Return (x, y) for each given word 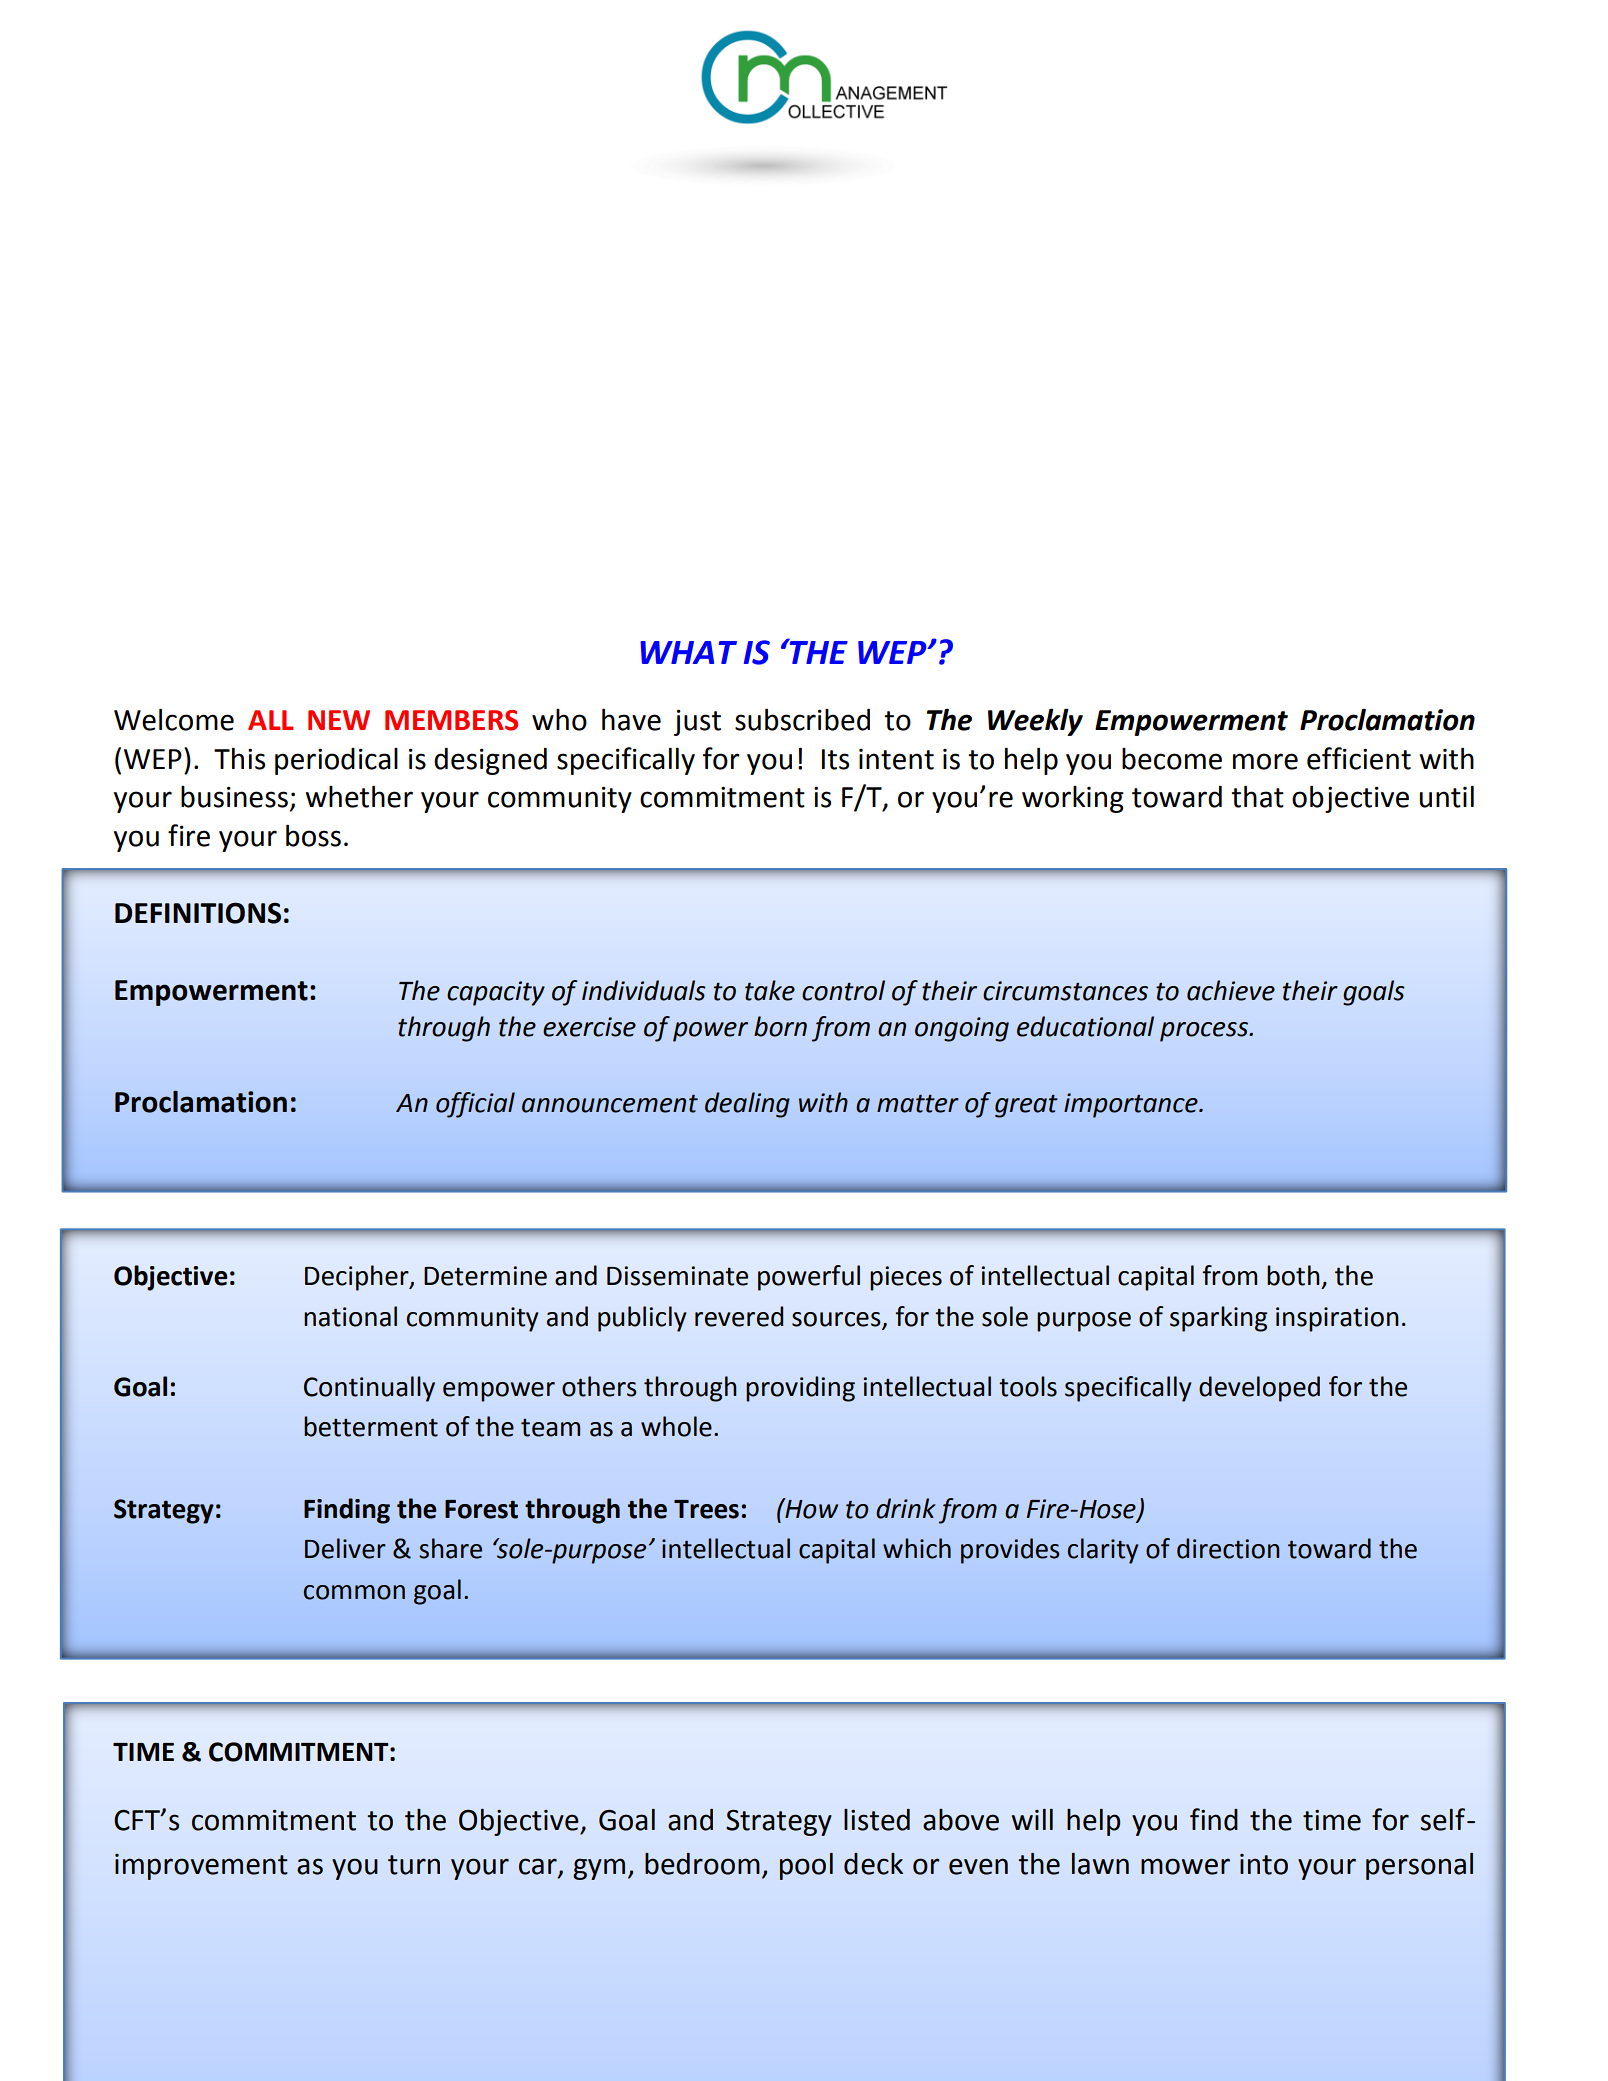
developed (1259, 1389)
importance (1132, 1105)
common (354, 1592)
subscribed (802, 719)
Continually (369, 1389)
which (917, 1548)
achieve (1231, 990)
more (1265, 761)
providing (800, 1389)
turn (414, 1865)
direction (1228, 1548)
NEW (339, 720)
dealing (747, 1105)
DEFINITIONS (198, 913)
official (475, 1105)
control (843, 990)
